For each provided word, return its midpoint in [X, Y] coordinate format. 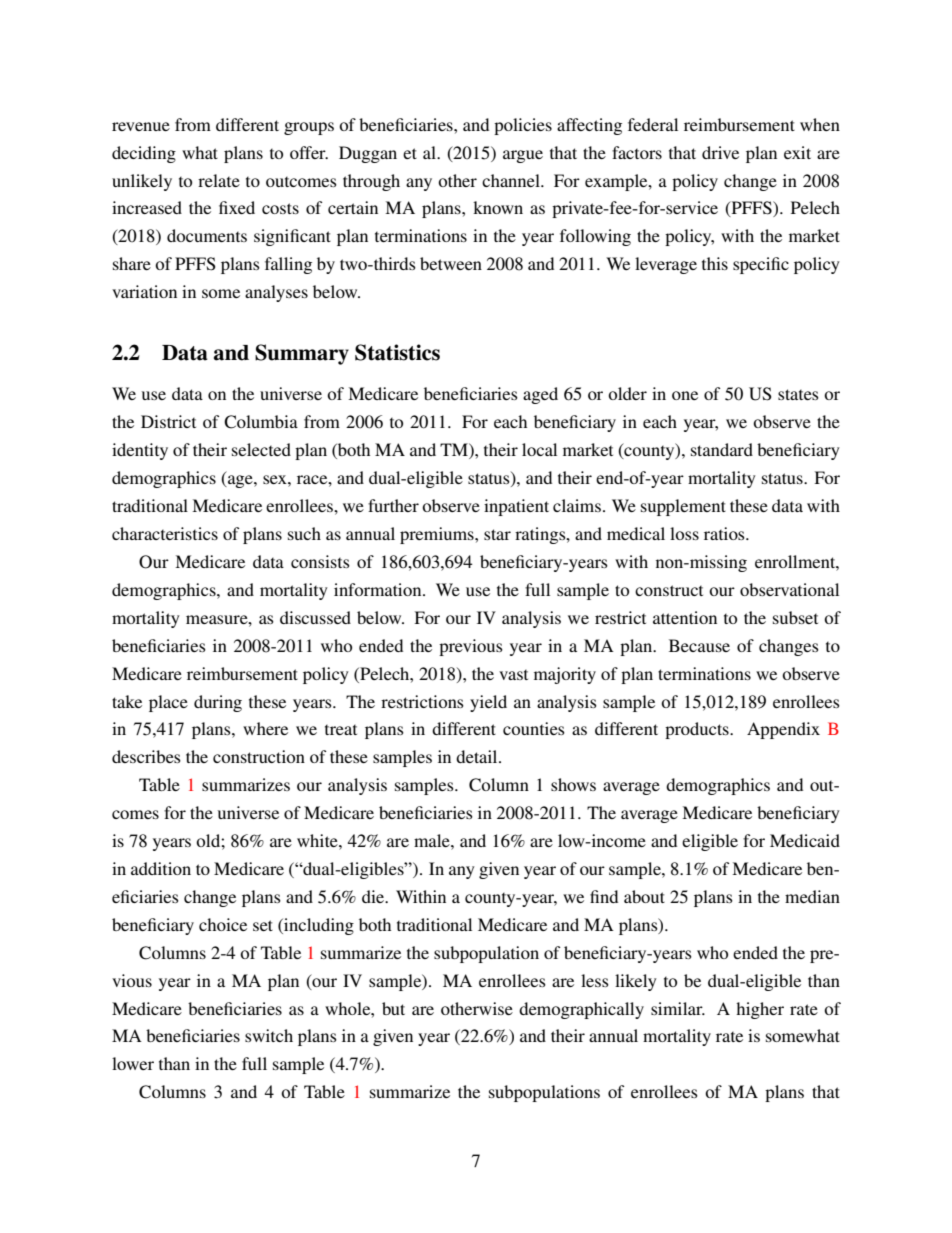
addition [161, 868]
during [218, 703]
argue [523, 156]
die [374, 896]
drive [720, 152]
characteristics [165, 533]
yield [488, 703]
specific [761, 265]
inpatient [516, 507]
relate [219, 180]
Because [699, 645]
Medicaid [805, 840]
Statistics [397, 352]
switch [269, 1035]
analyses [276, 293]
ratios [725, 533]
